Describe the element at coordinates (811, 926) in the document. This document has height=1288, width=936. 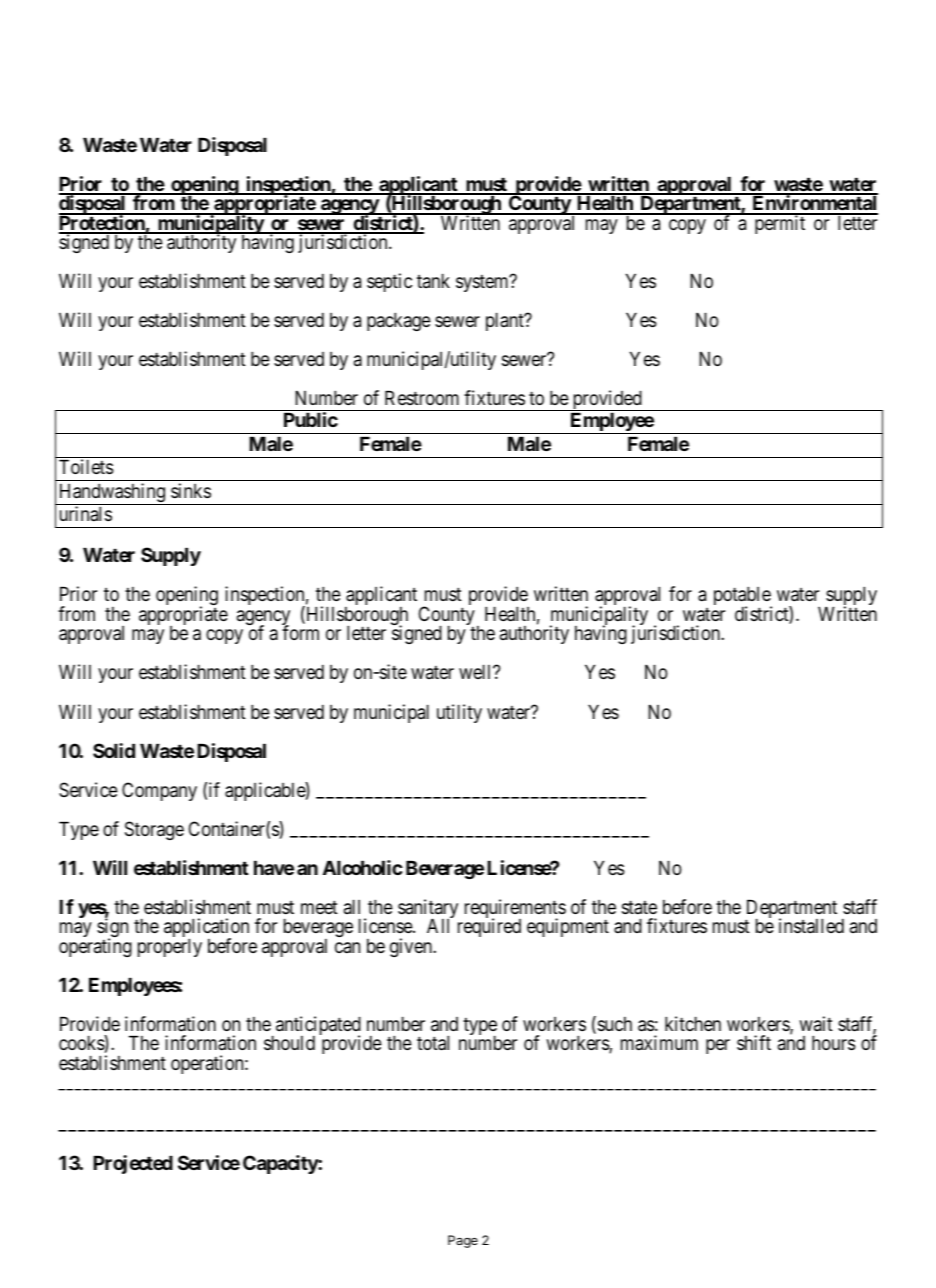
I see `installed` at that location.
